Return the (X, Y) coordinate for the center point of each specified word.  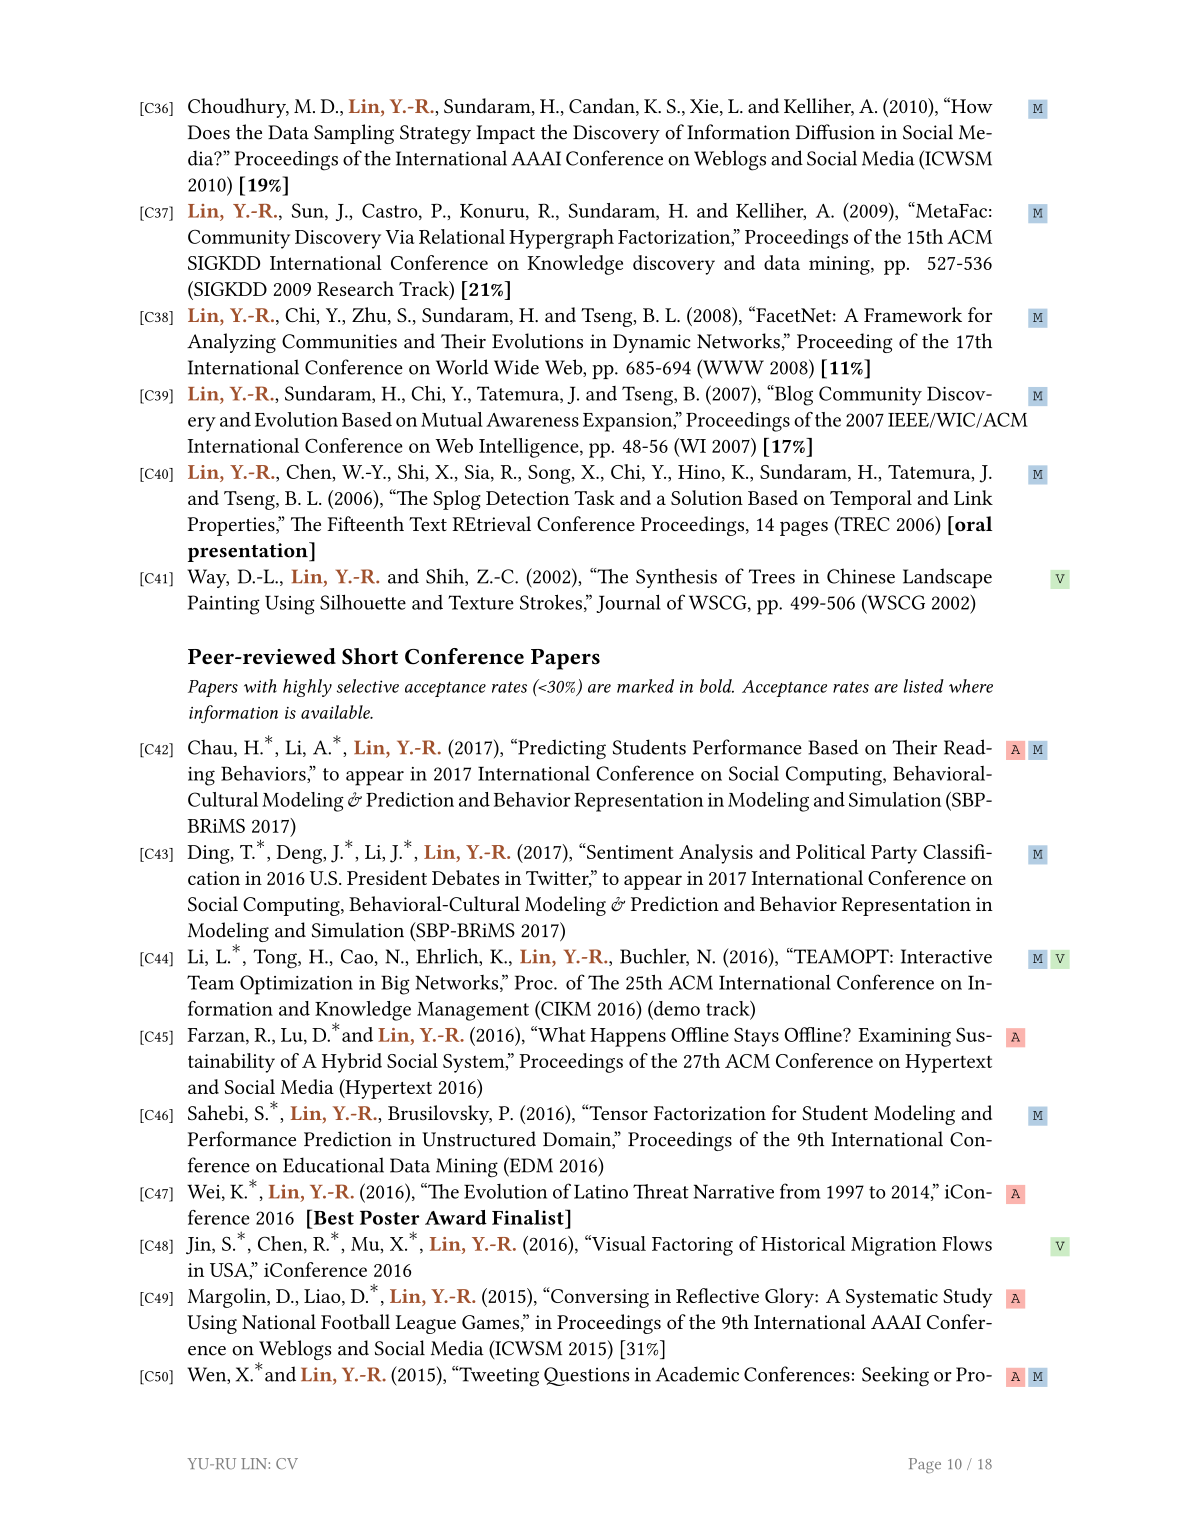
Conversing (599, 1297)
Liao (323, 1296)
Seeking (895, 1376)
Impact (505, 134)
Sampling (354, 134)
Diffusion (835, 132)
